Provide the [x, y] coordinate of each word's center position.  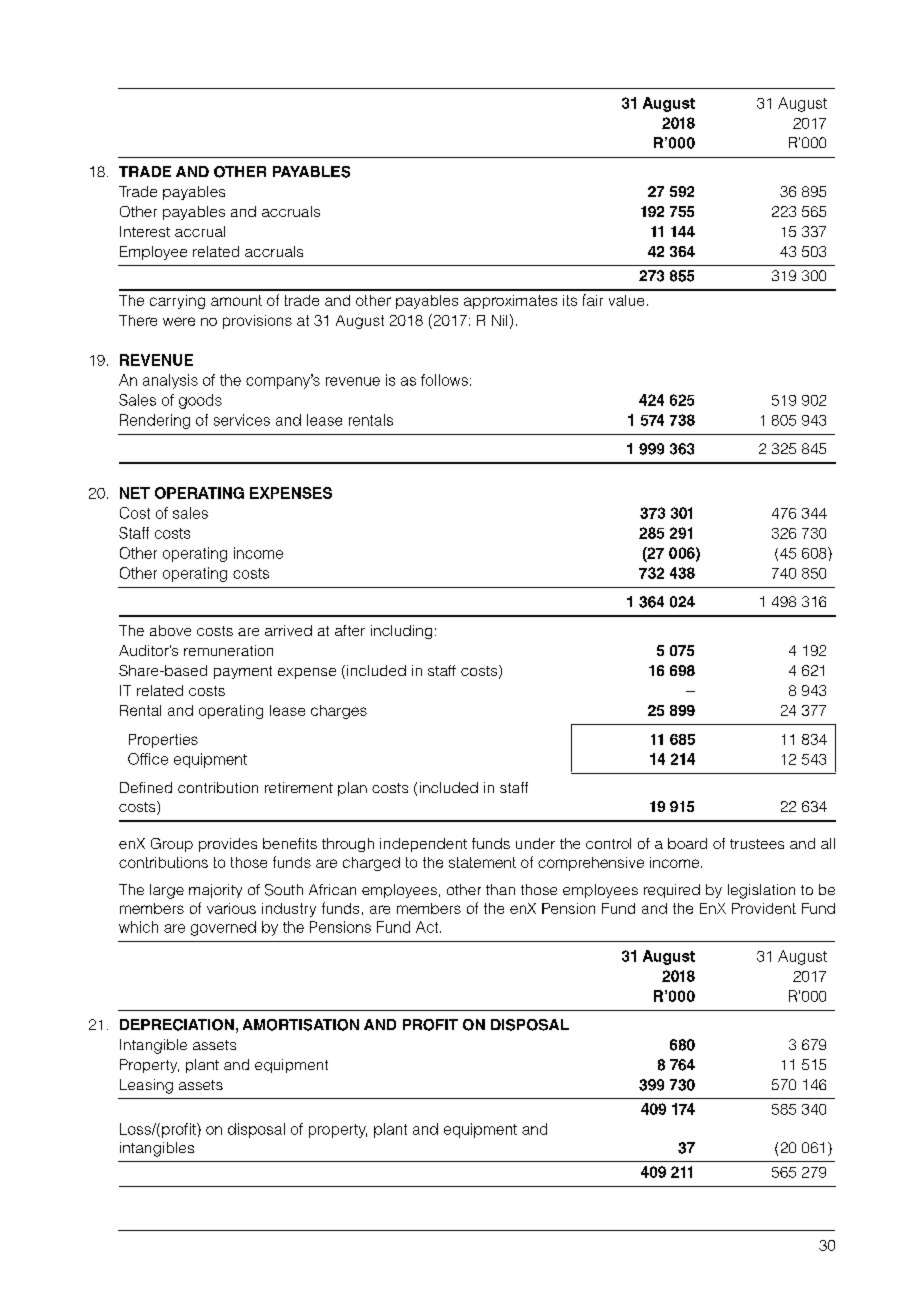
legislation [761, 891]
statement [482, 862]
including [401, 632]
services [242, 420]
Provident [764, 908]
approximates [510, 302]
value [626, 300]
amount [236, 300]
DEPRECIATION [177, 1025]
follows [444, 380]
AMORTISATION [301, 1025]
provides [228, 845]
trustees [757, 844]
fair [593, 300]
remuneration [228, 650]
